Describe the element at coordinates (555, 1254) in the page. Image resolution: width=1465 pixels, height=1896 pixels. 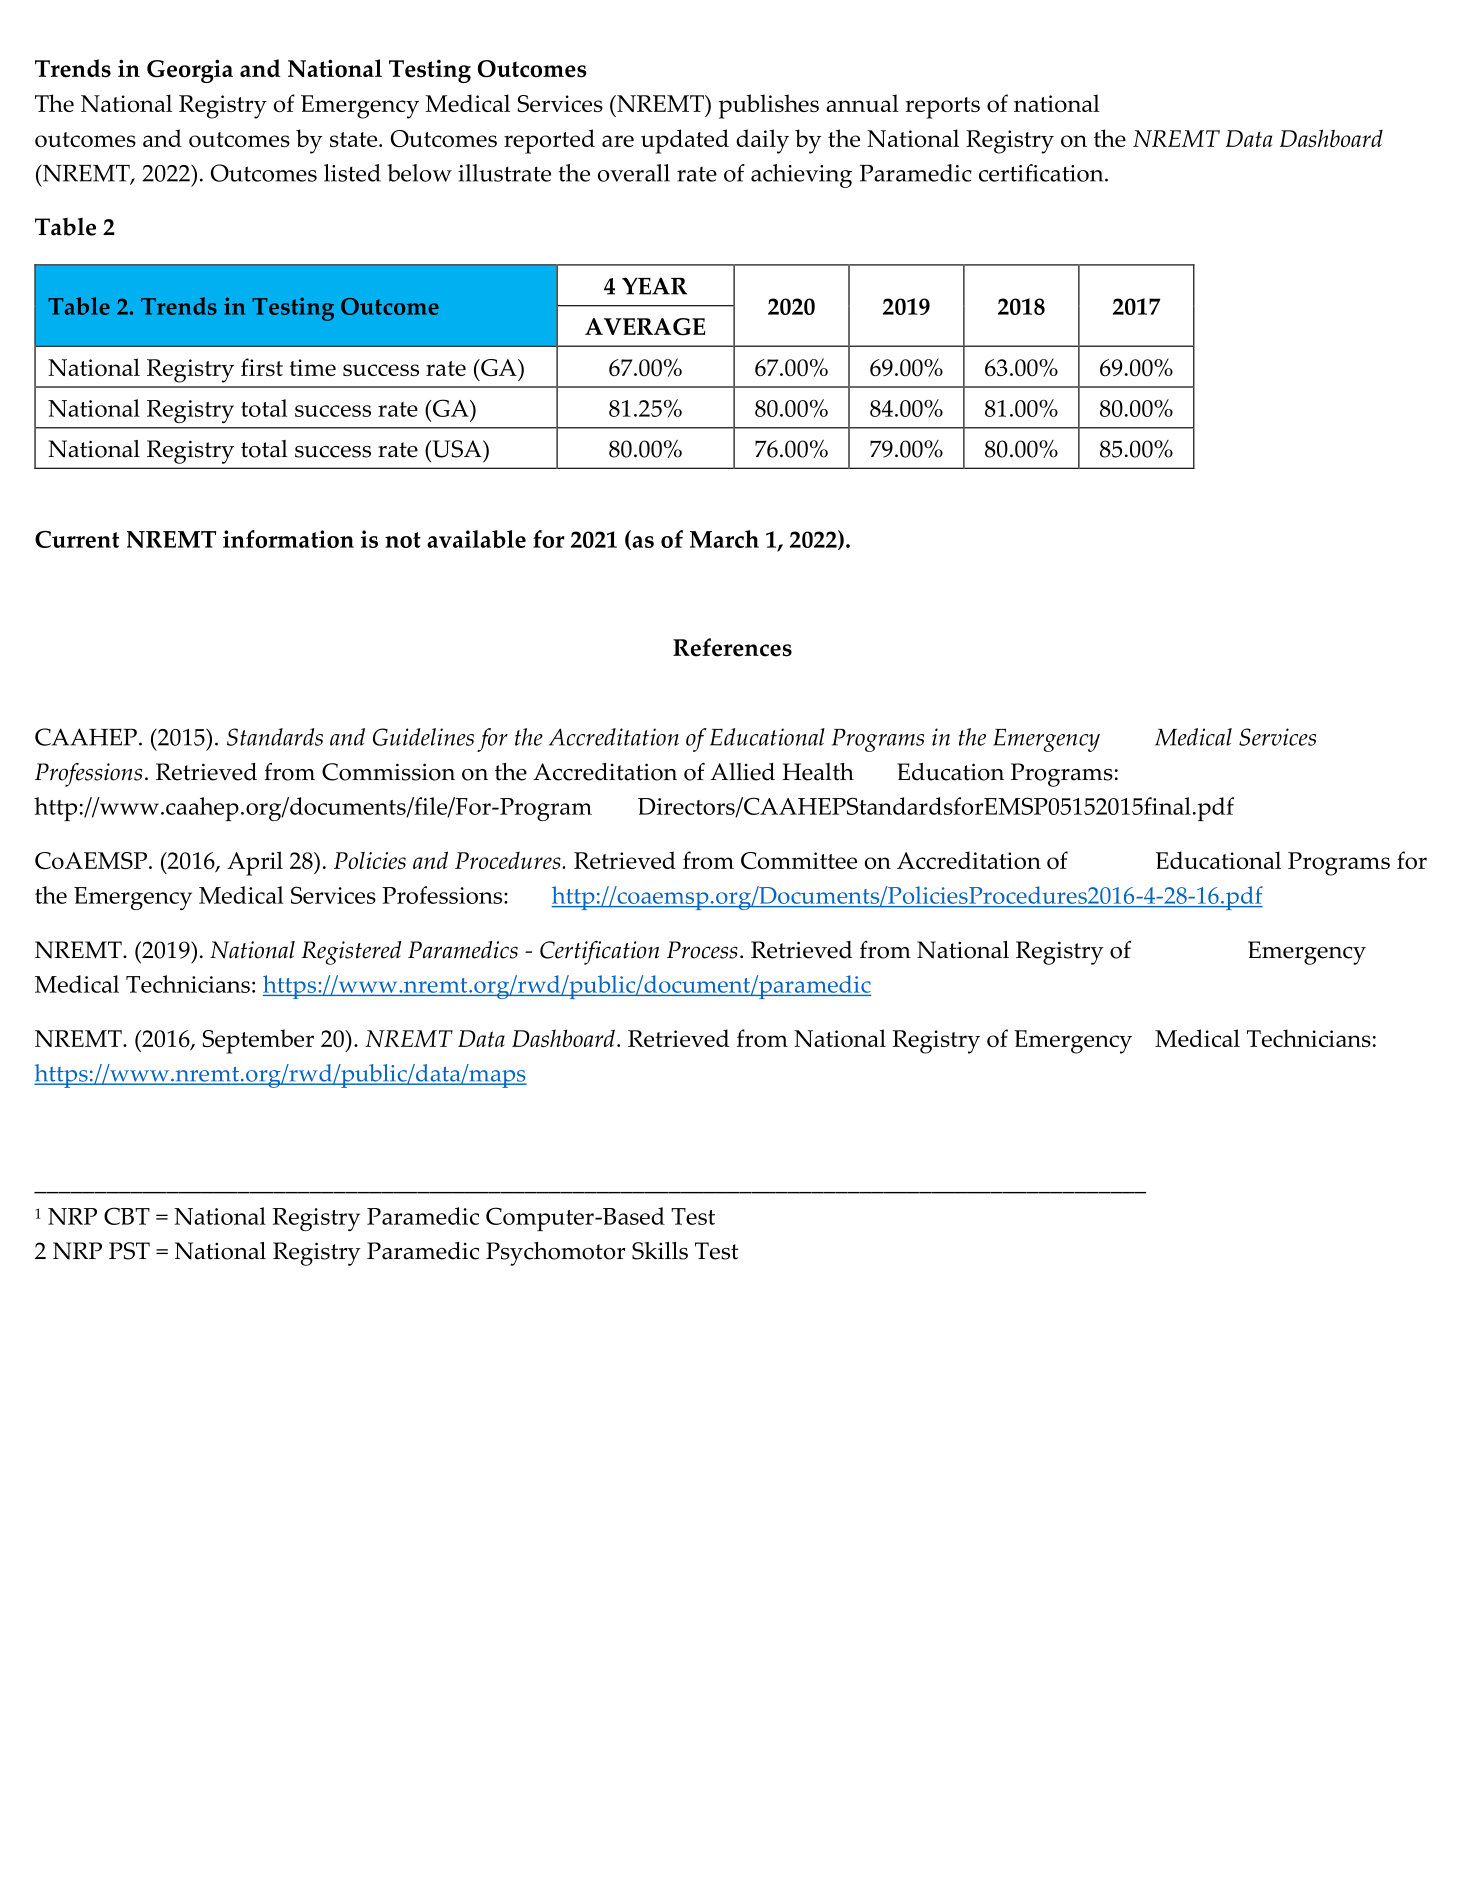
I see `Psychomotor` at that location.
